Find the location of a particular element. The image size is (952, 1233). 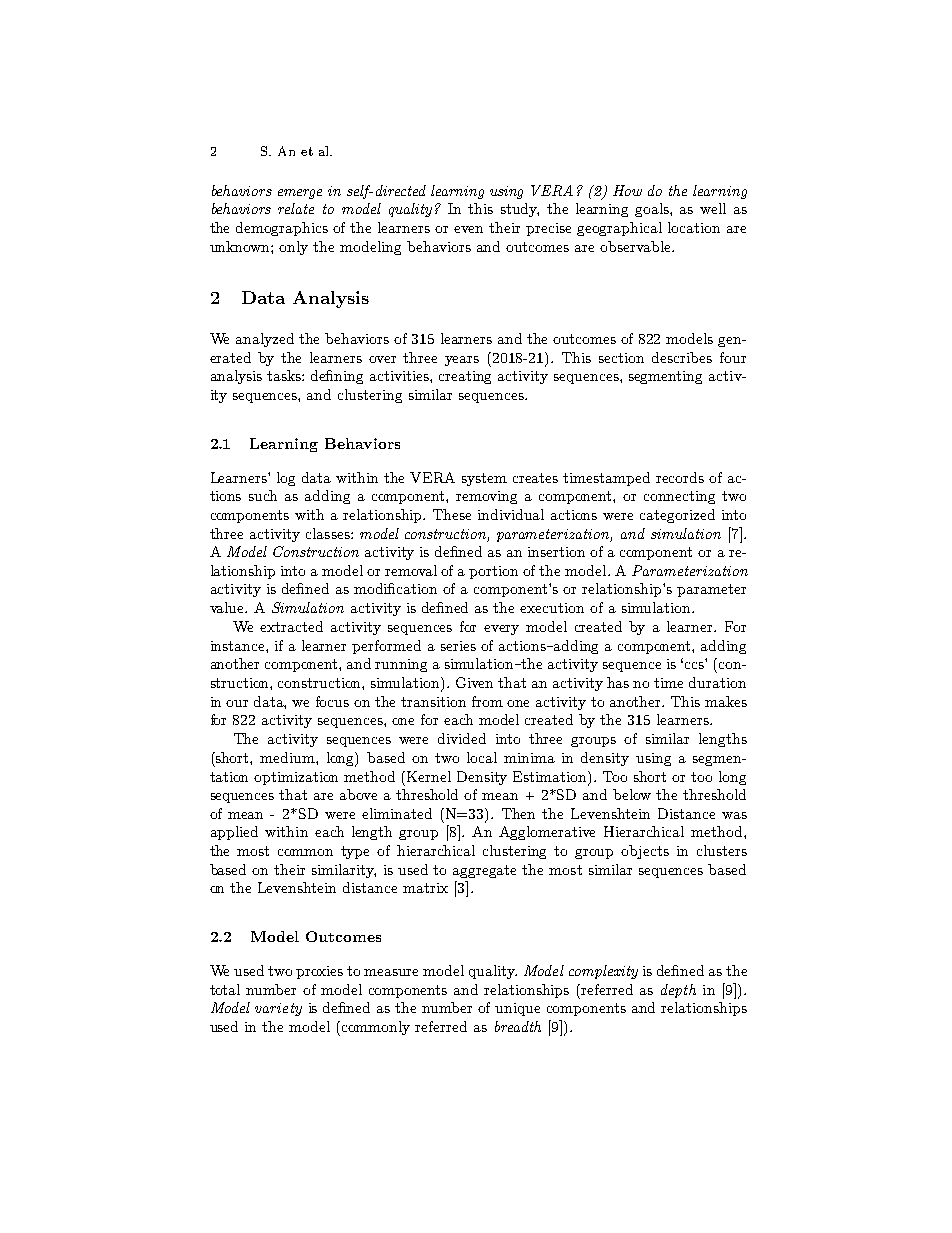

system is located at coordinates (484, 479).
